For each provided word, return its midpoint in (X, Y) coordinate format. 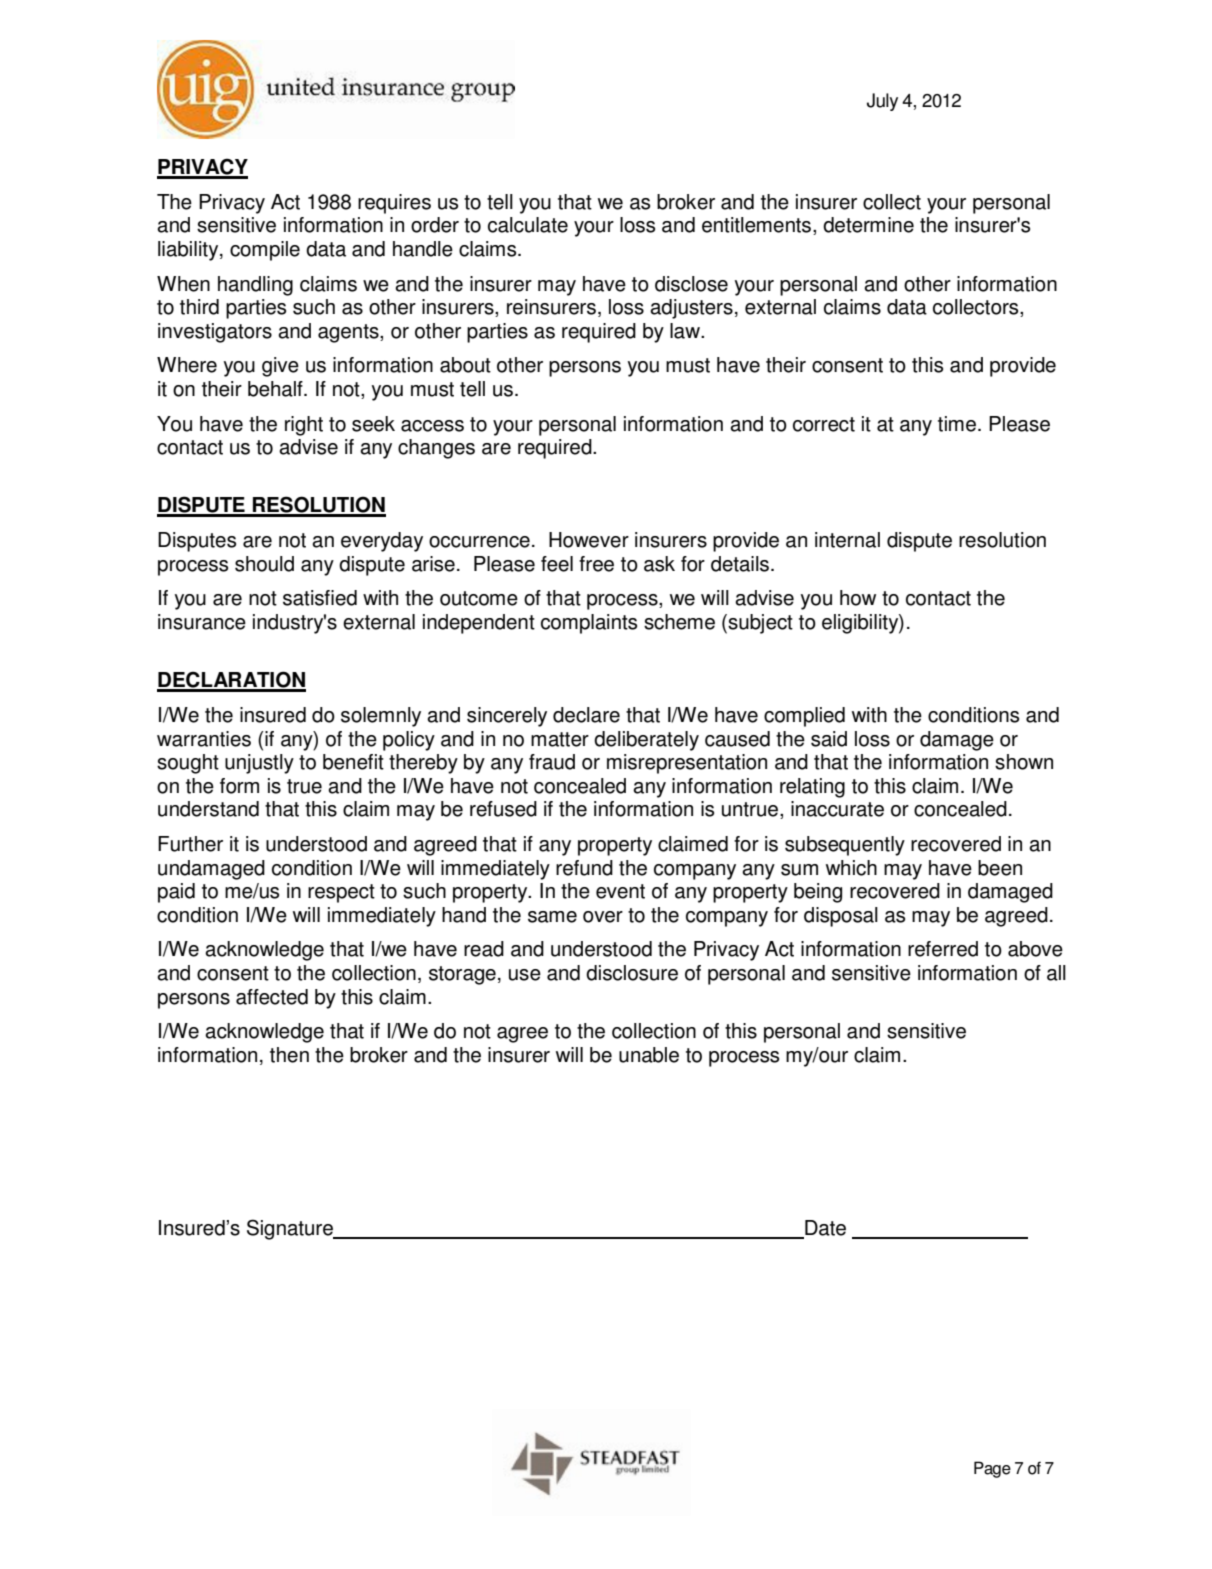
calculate (528, 225)
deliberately (646, 741)
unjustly (259, 764)
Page (992, 1469)
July (882, 102)
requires (394, 204)
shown (1024, 762)
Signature (291, 1229)
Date (824, 1229)
